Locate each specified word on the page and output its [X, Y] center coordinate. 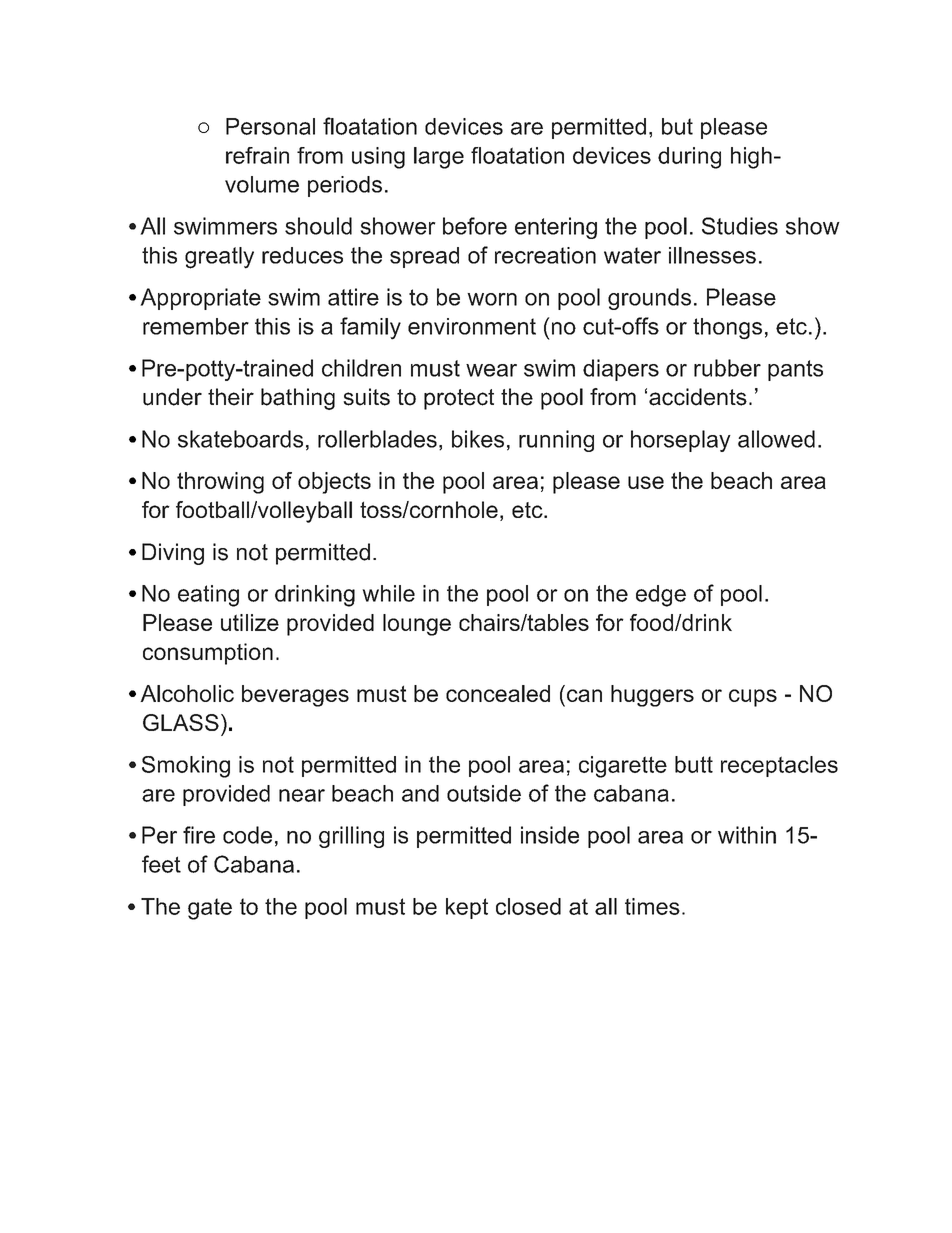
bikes [478, 439]
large [439, 158]
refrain [257, 155]
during [689, 158]
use [646, 482]
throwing [220, 483]
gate [210, 909]
